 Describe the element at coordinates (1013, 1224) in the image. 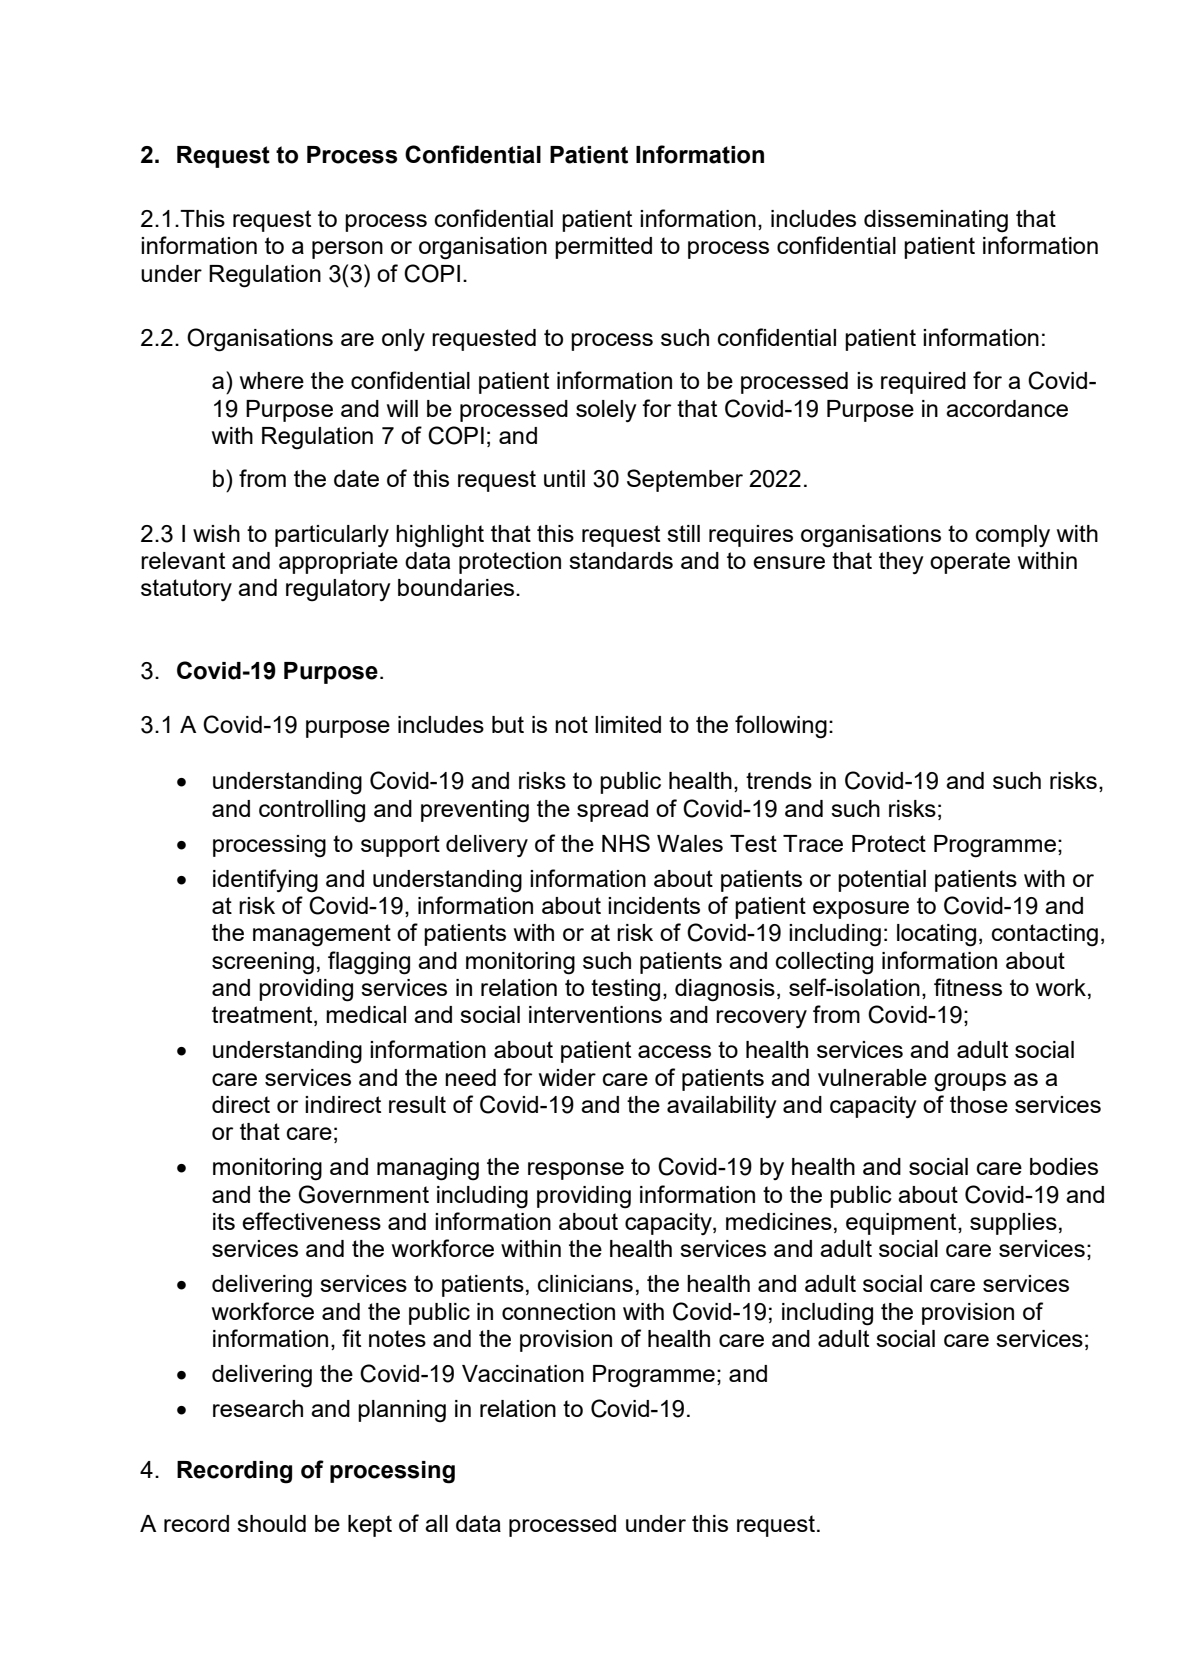

I see `supplies` at that location.
